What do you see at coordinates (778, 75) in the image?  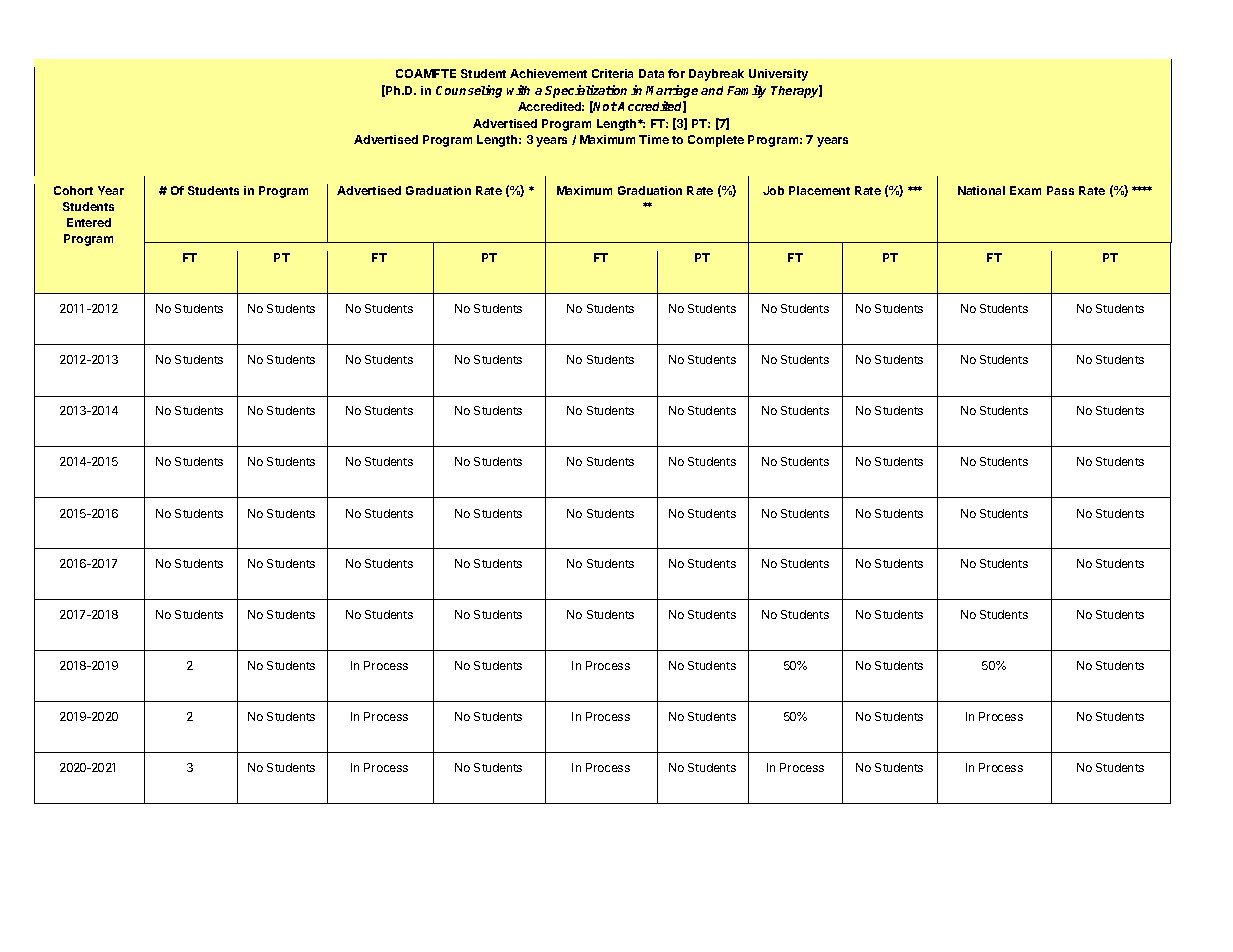 I see `University` at bounding box center [778, 75].
